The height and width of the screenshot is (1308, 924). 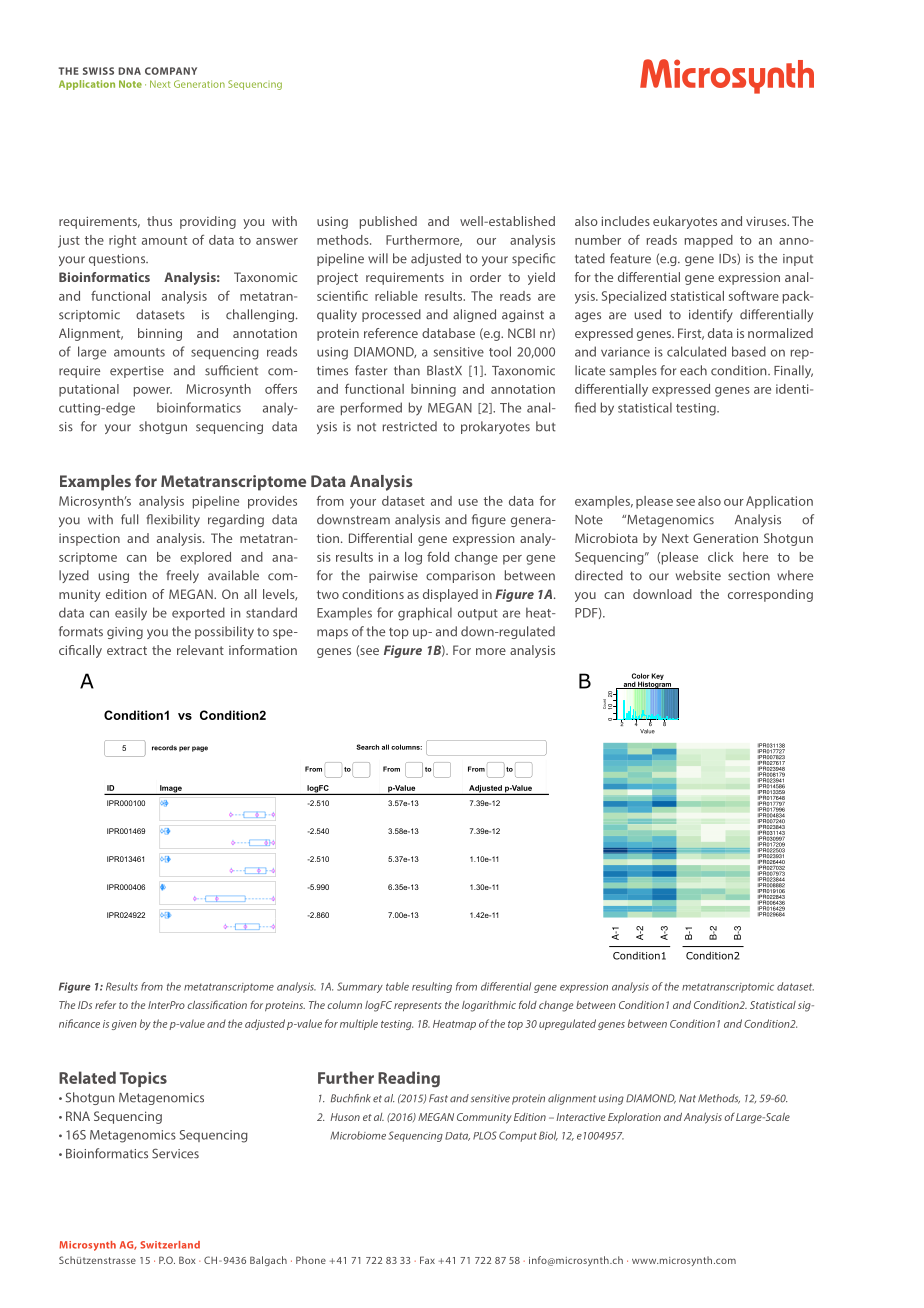 I want to click on corresponding, so click(x=770, y=595).
